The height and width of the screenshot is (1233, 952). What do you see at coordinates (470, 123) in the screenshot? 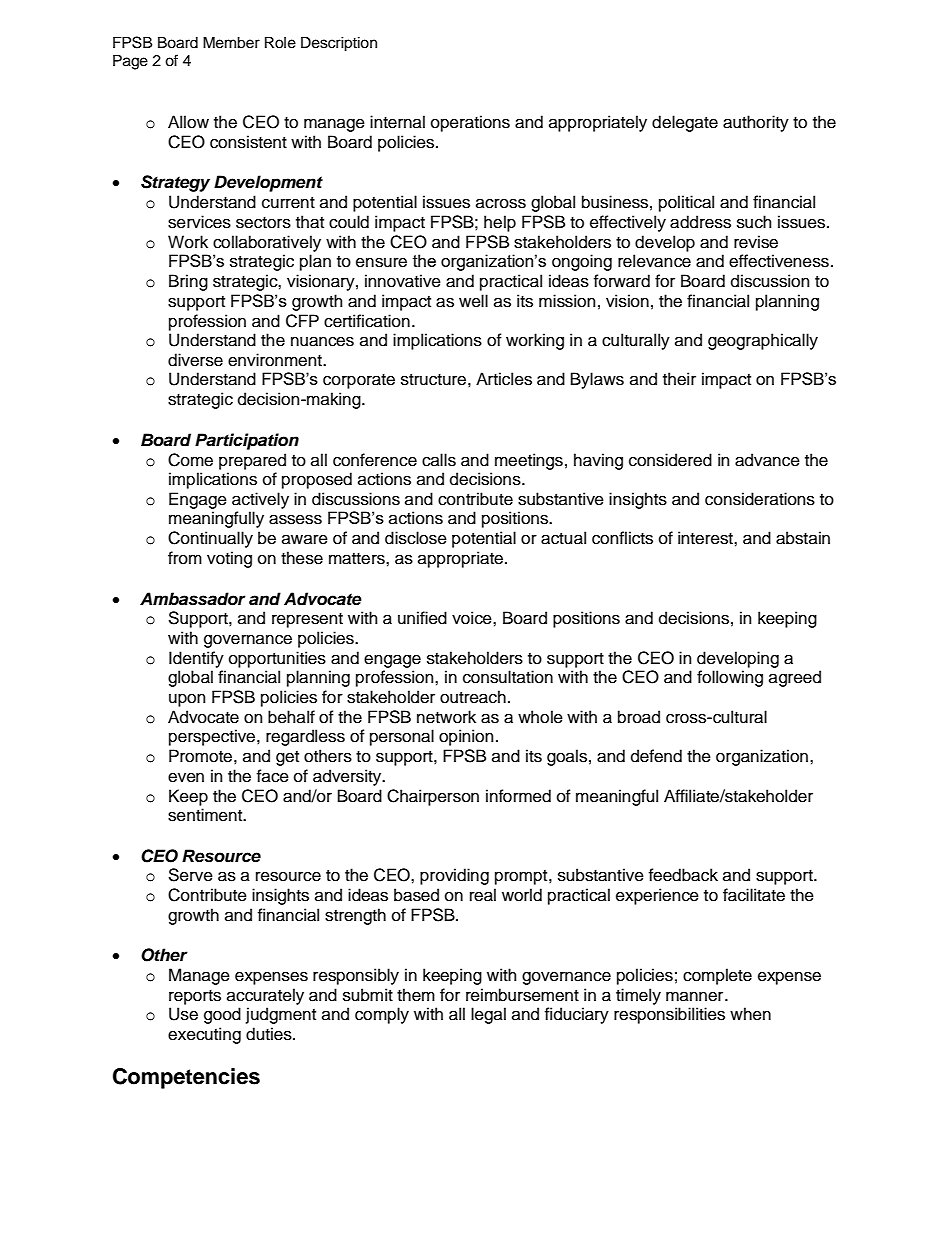
I see `operations` at bounding box center [470, 123].
